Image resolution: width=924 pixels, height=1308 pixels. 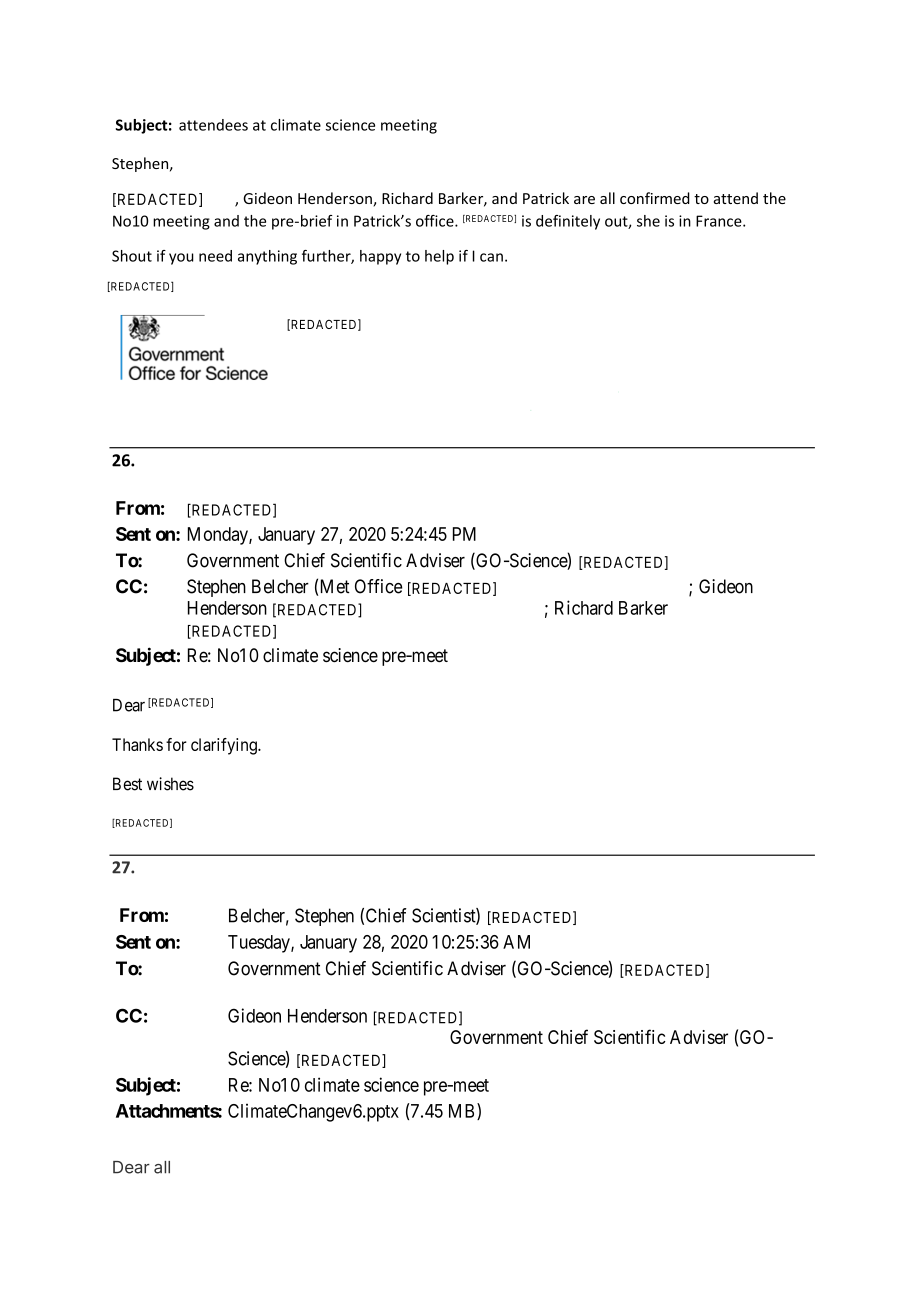 What do you see at coordinates (176, 744) in the document?
I see `for` at bounding box center [176, 744].
